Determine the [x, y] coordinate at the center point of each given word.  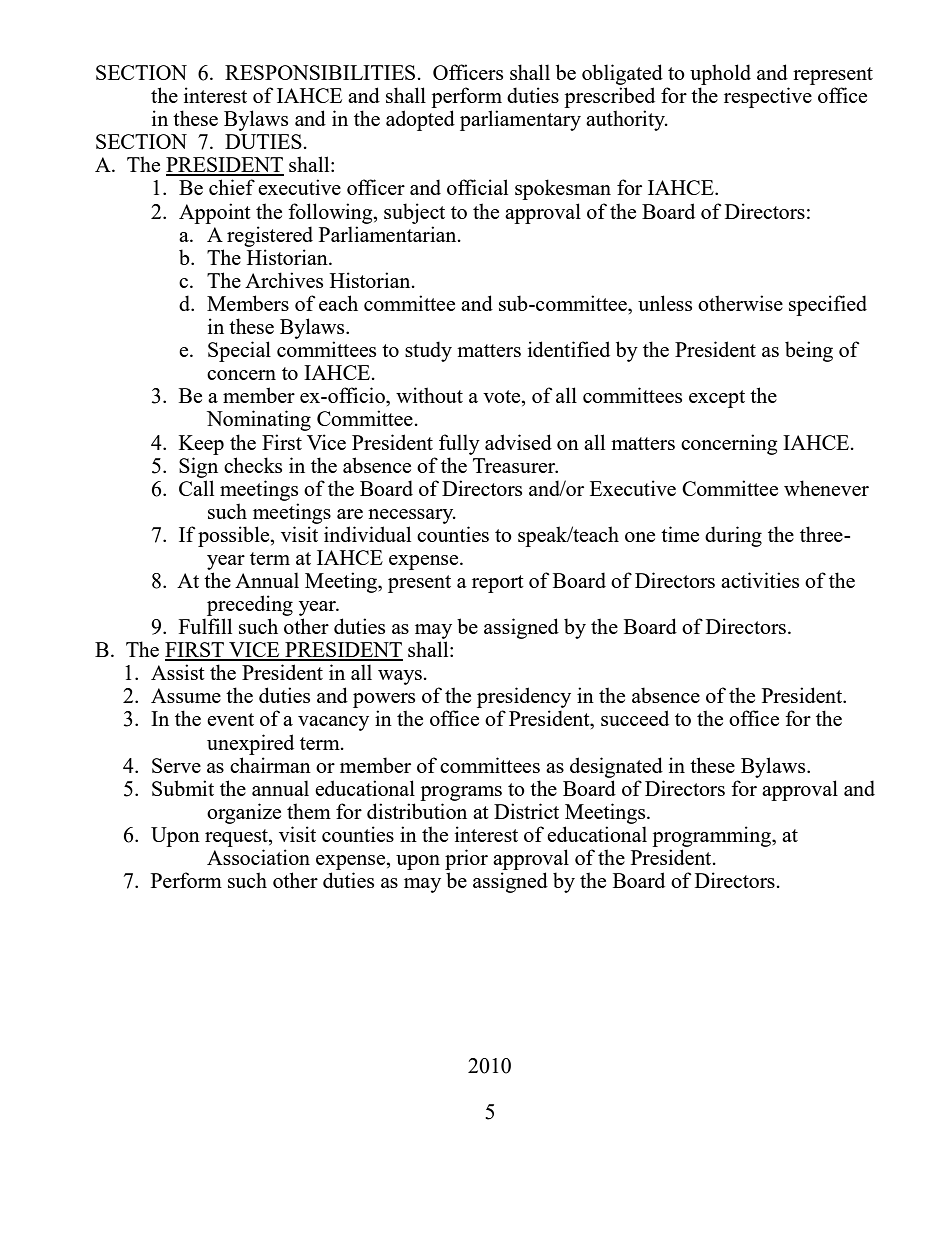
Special [239, 351]
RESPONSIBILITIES [320, 72]
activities [760, 580]
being [809, 351]
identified [569, 349]
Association [258, 857]
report [498, 584]
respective [768, 97]
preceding [250, 605]
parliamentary [520, 120]
